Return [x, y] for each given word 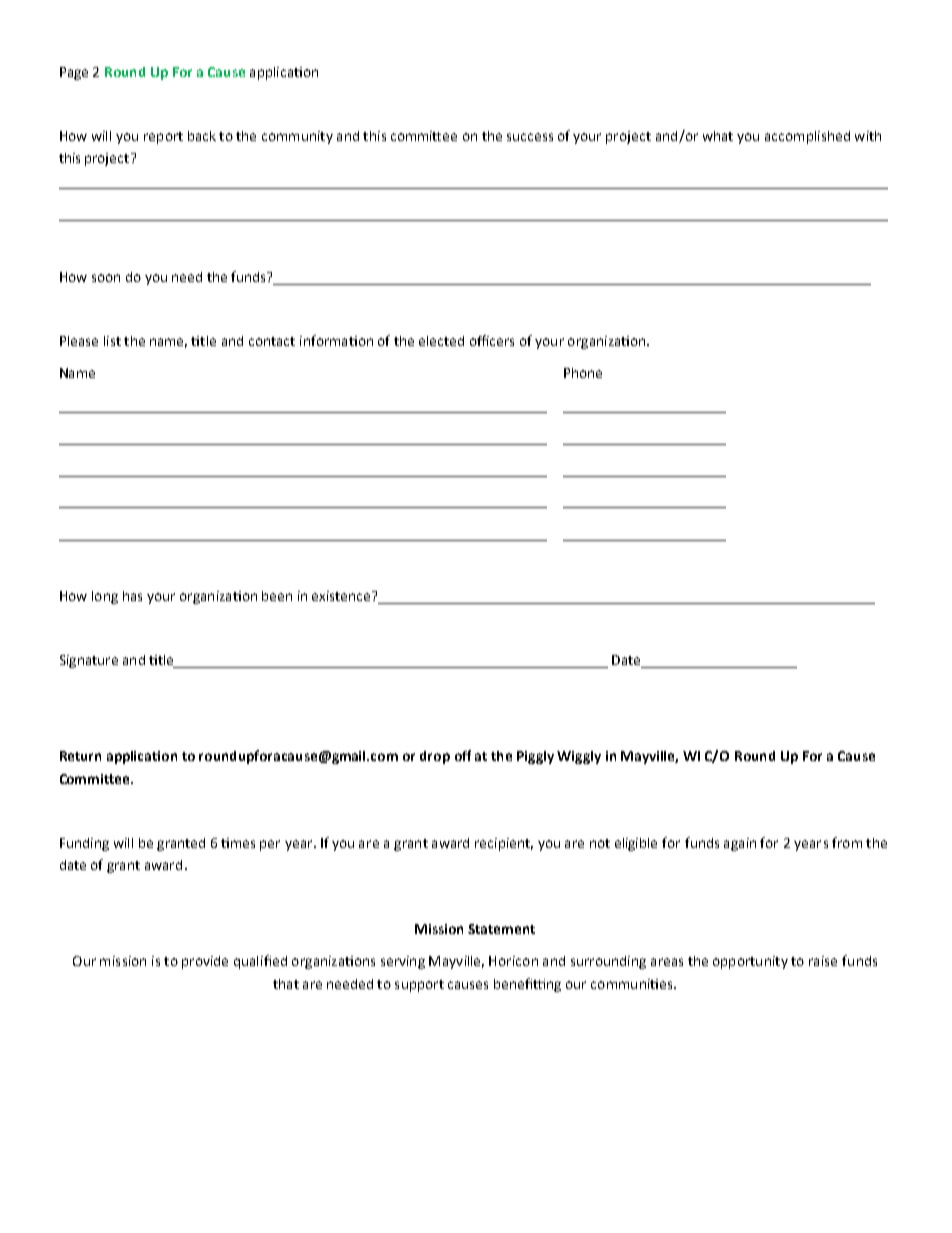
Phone [583, 373]
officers [492, 340]
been [277, 596]
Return [80, 756]
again [740, 844]
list [112, 341]
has [132, 596]
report [163, 138]
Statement [501, 929]
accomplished [807, 137]
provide [205, 962]
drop [435, 757]
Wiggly [579, 757]
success [530, 137]
